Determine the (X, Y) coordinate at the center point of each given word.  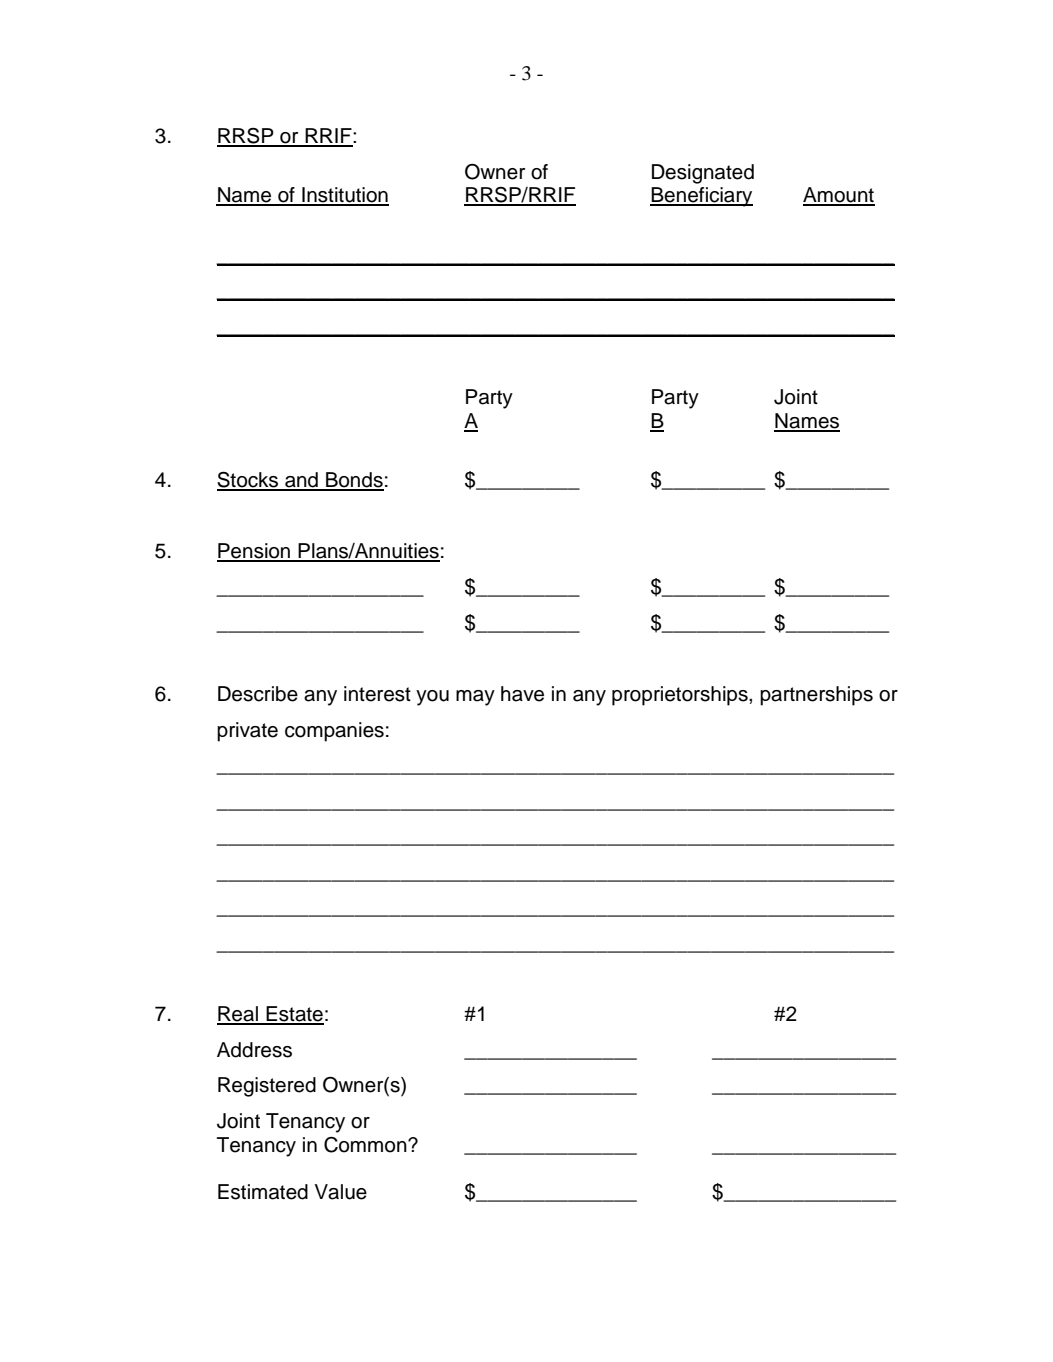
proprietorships (681, 696)
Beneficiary (701, 197)
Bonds (354, 481)
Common (366, 1145)
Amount (839, 196)
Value (341, 1192)
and (301, 481)
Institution (344, 196)
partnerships (816, 696)
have (522, 694)
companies (334, 732)
